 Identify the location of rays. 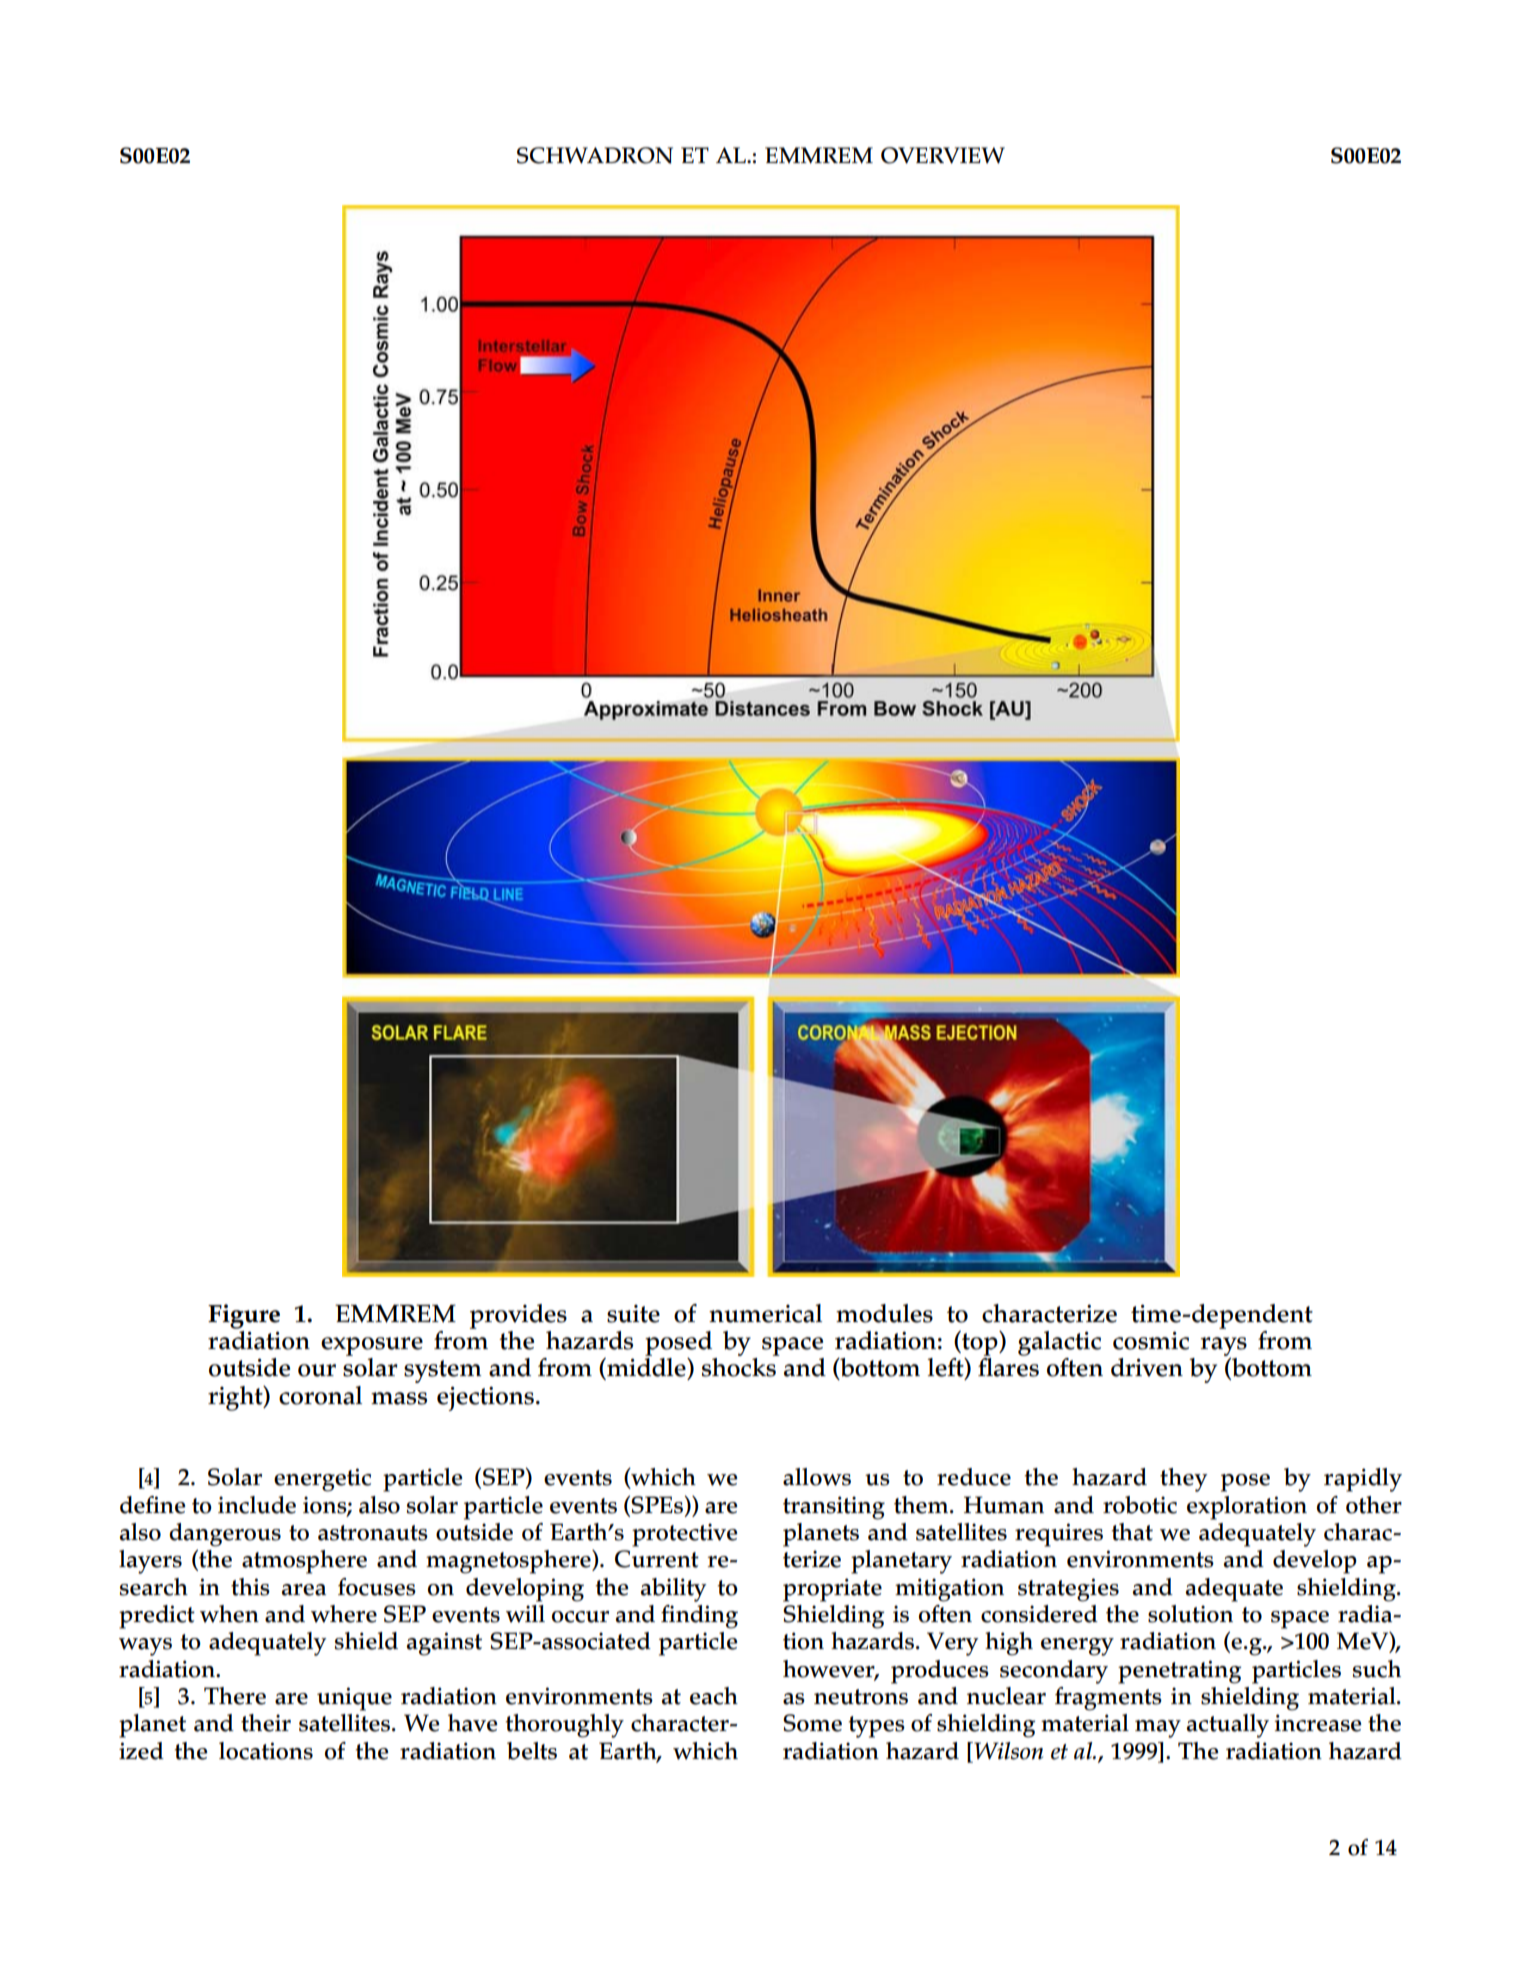
(1224, 1347).
